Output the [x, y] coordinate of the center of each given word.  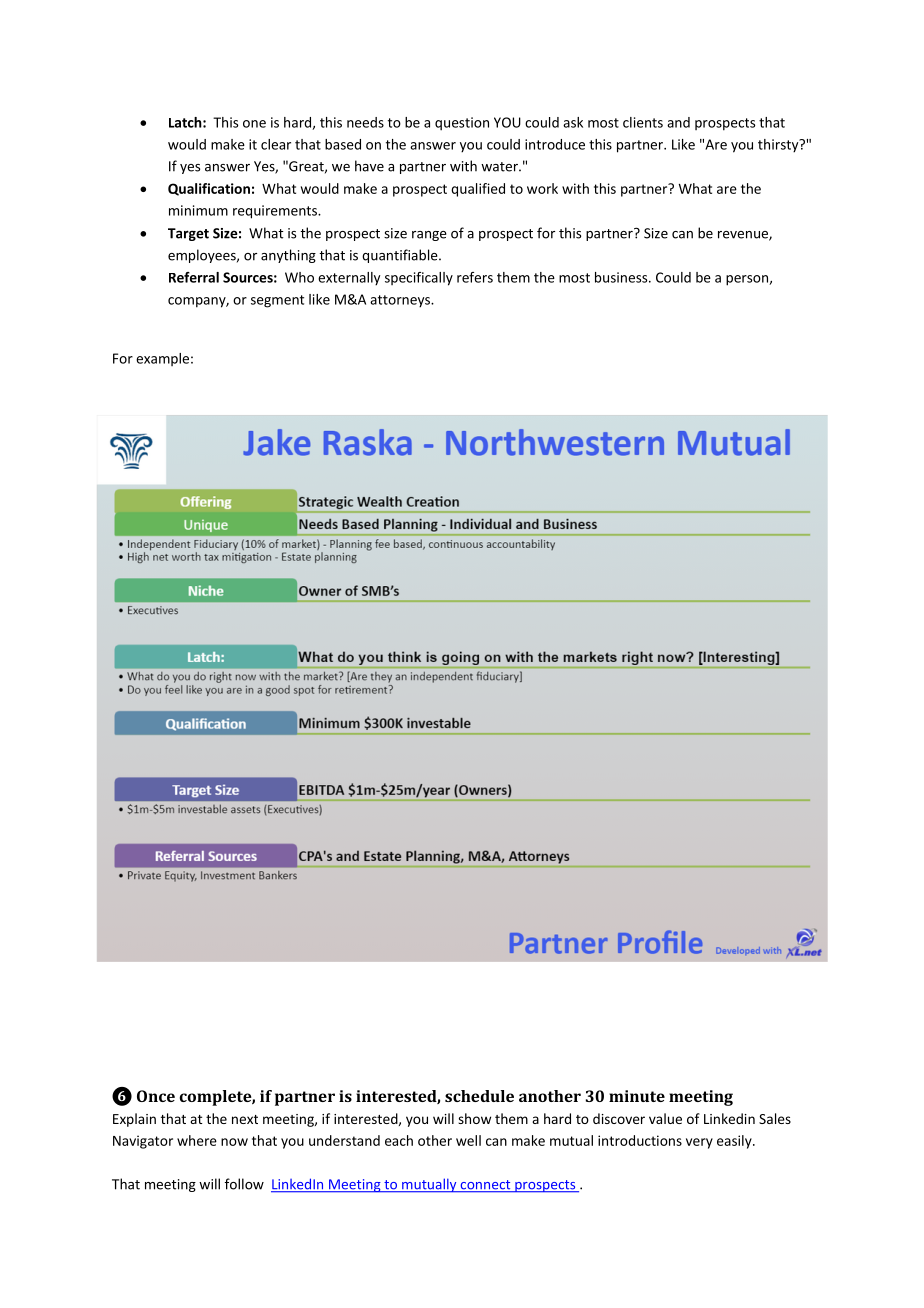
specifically [419, 279]
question [462, 124]
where [197, 1140]
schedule [479, 1096]
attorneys [401, 301]
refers [475, 277]
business [622, 277]
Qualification [209, 189]
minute [637, 1096]
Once [156, 1096]
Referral [194, 277]
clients [643, 122]
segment [277, 301]
